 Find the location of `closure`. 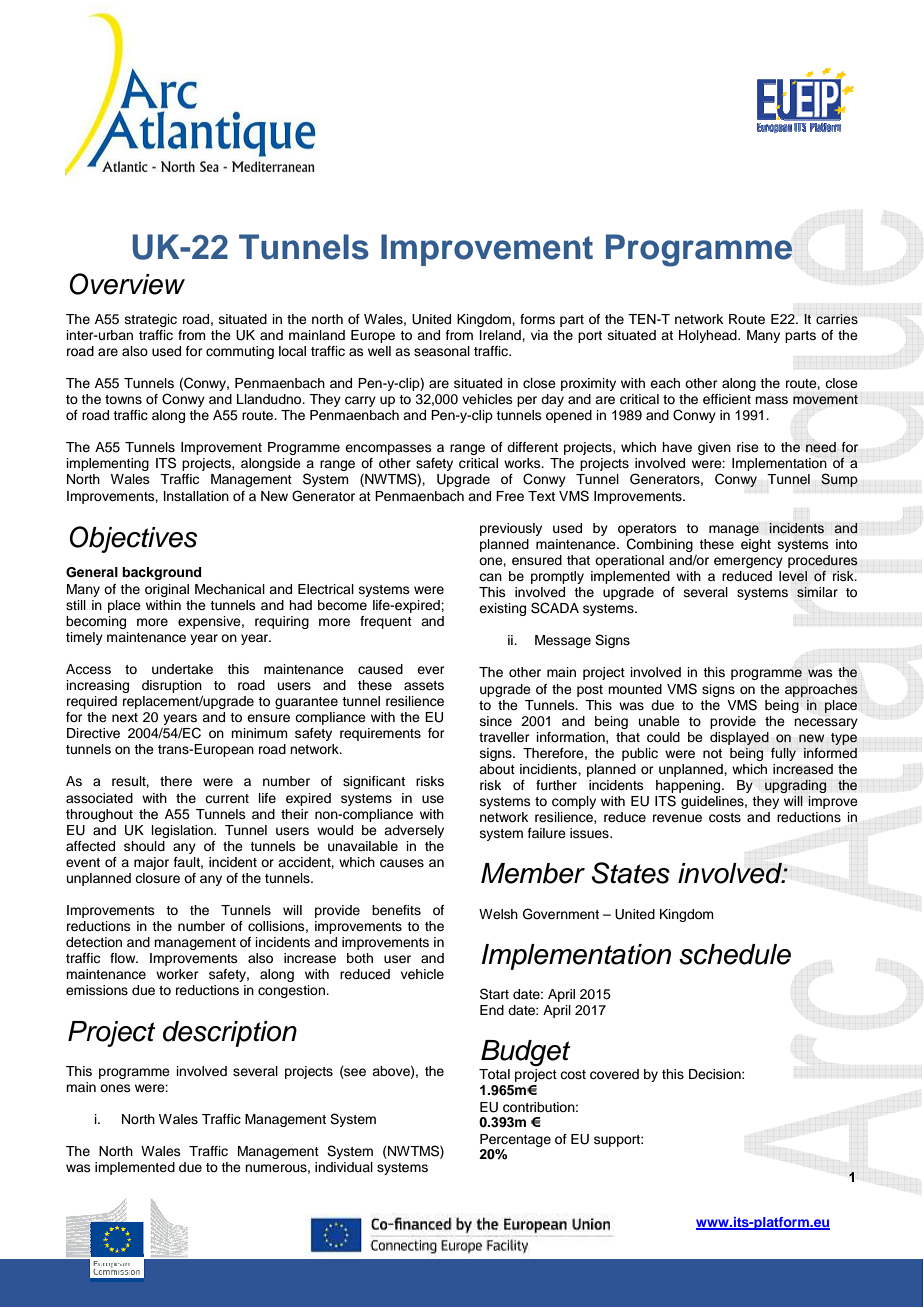

closure is located at coordinates (157, 878).
